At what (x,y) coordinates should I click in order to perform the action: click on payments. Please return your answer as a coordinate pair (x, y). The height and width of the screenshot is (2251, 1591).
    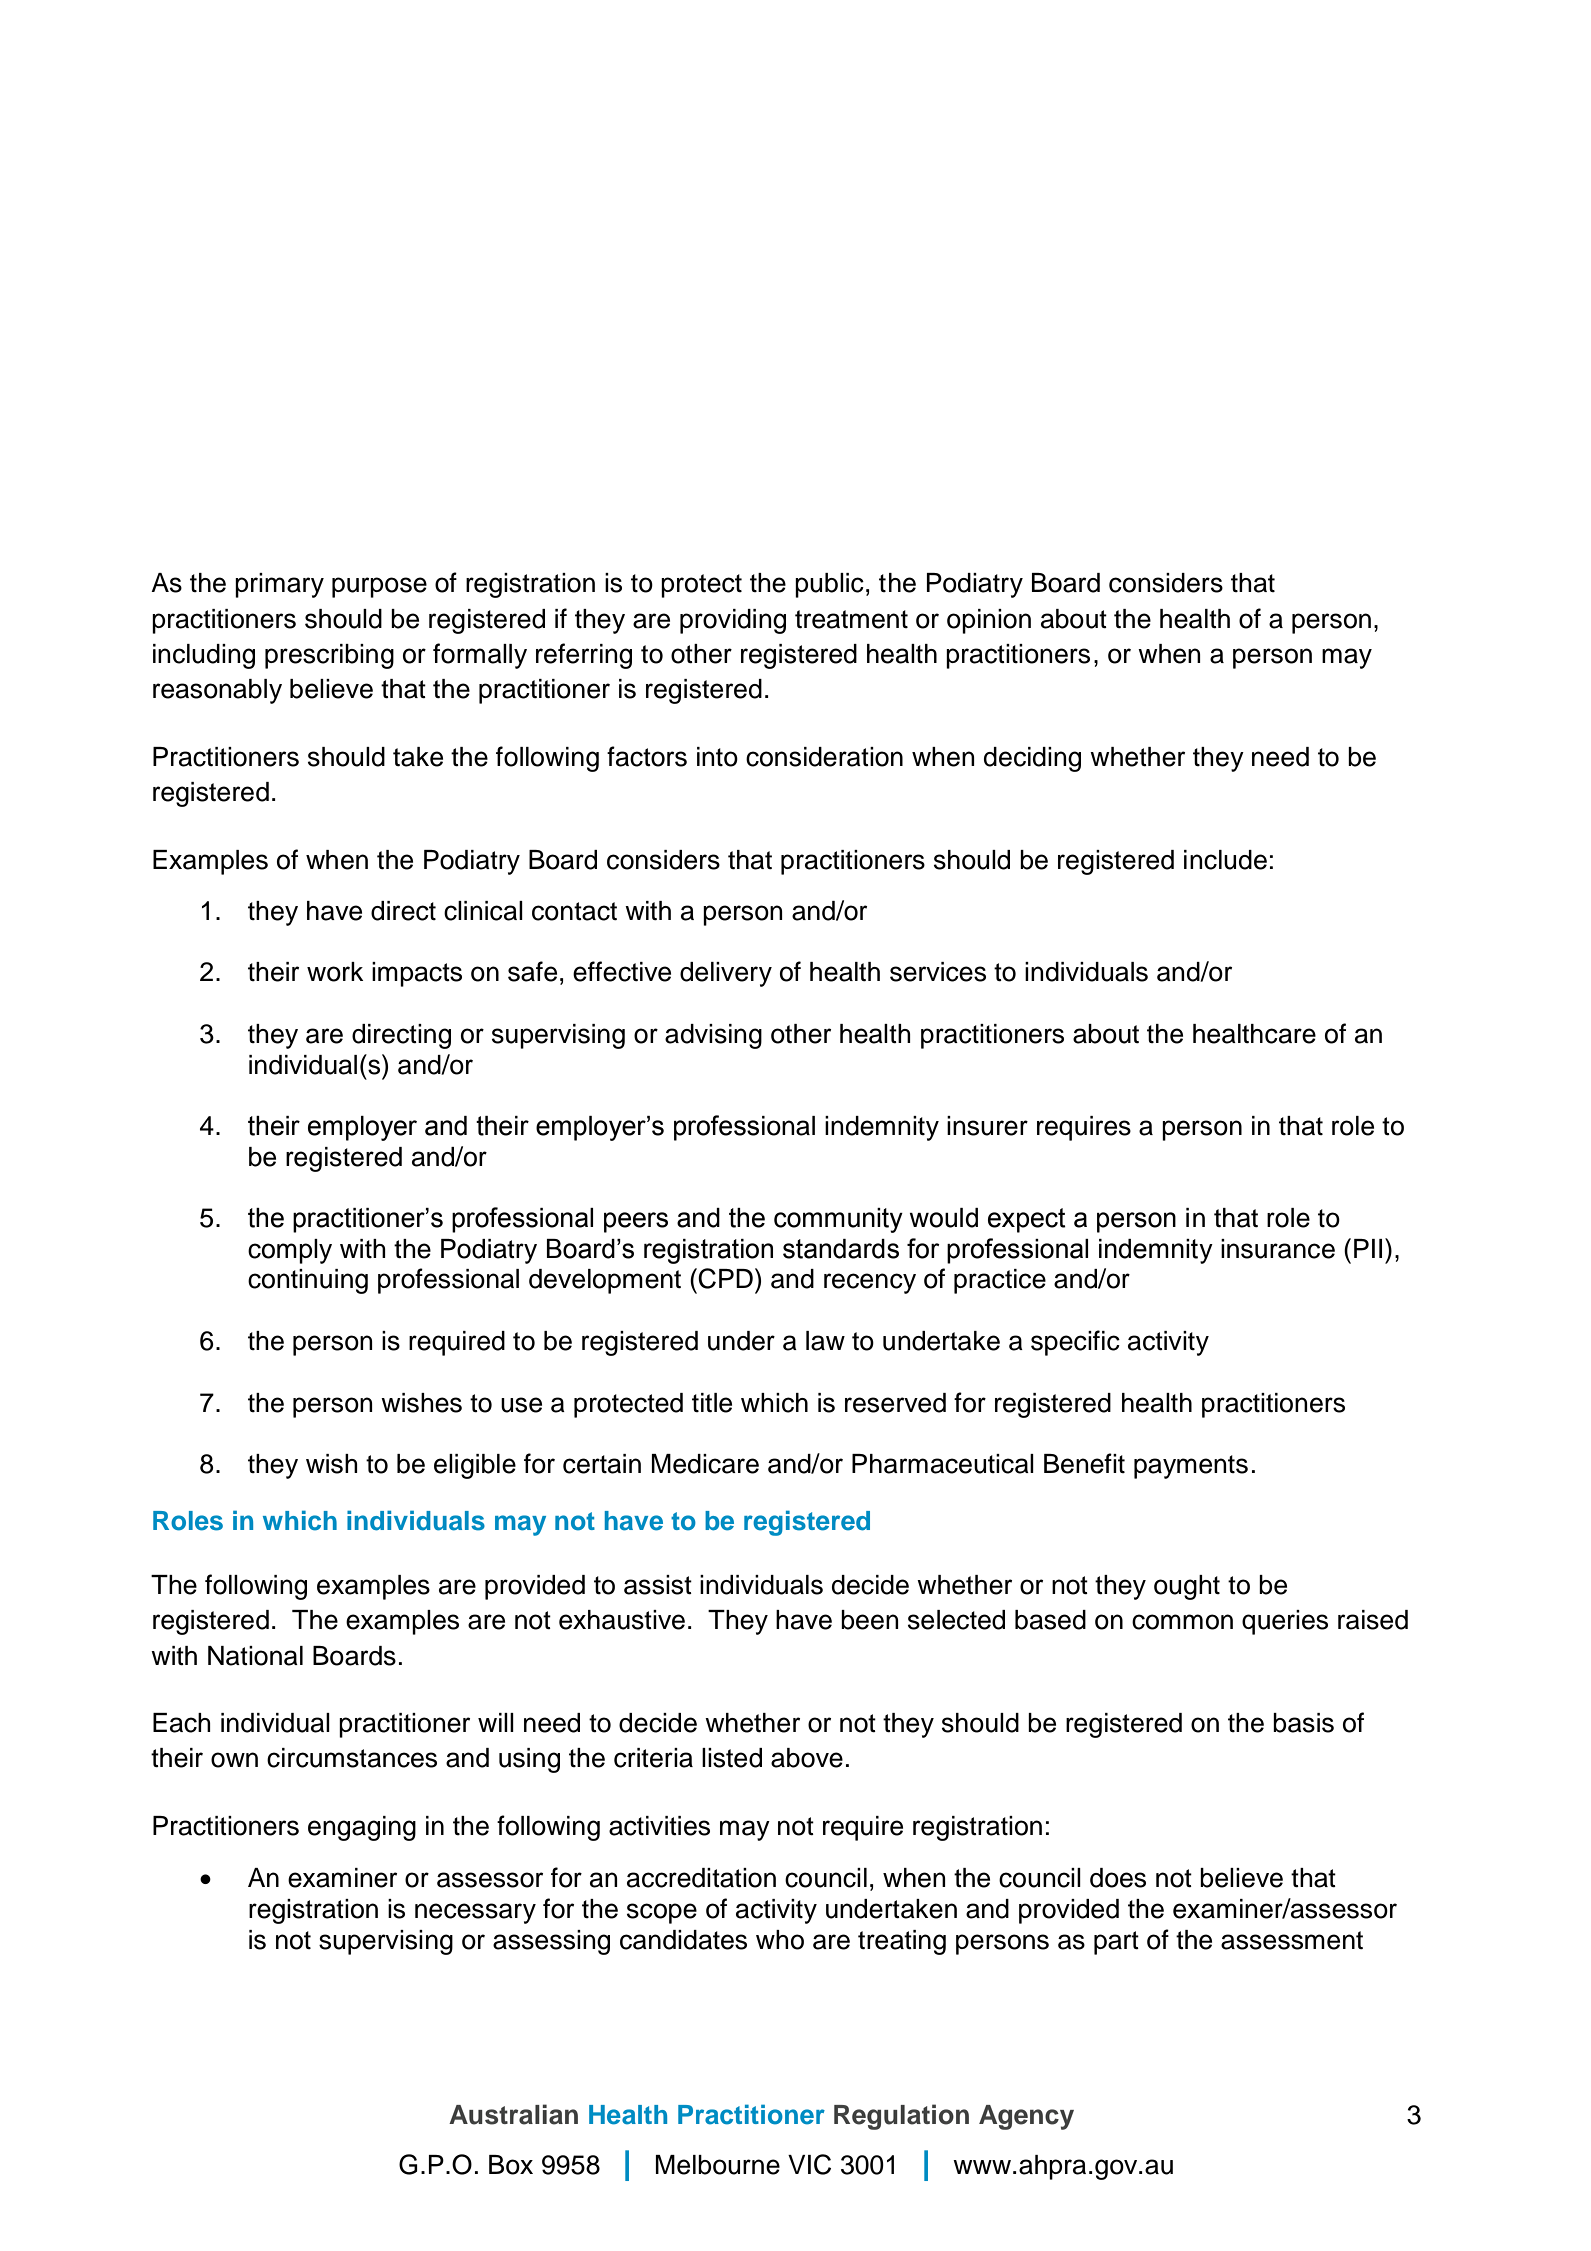
    Looking at the image, I should click on (1191, 1467).
